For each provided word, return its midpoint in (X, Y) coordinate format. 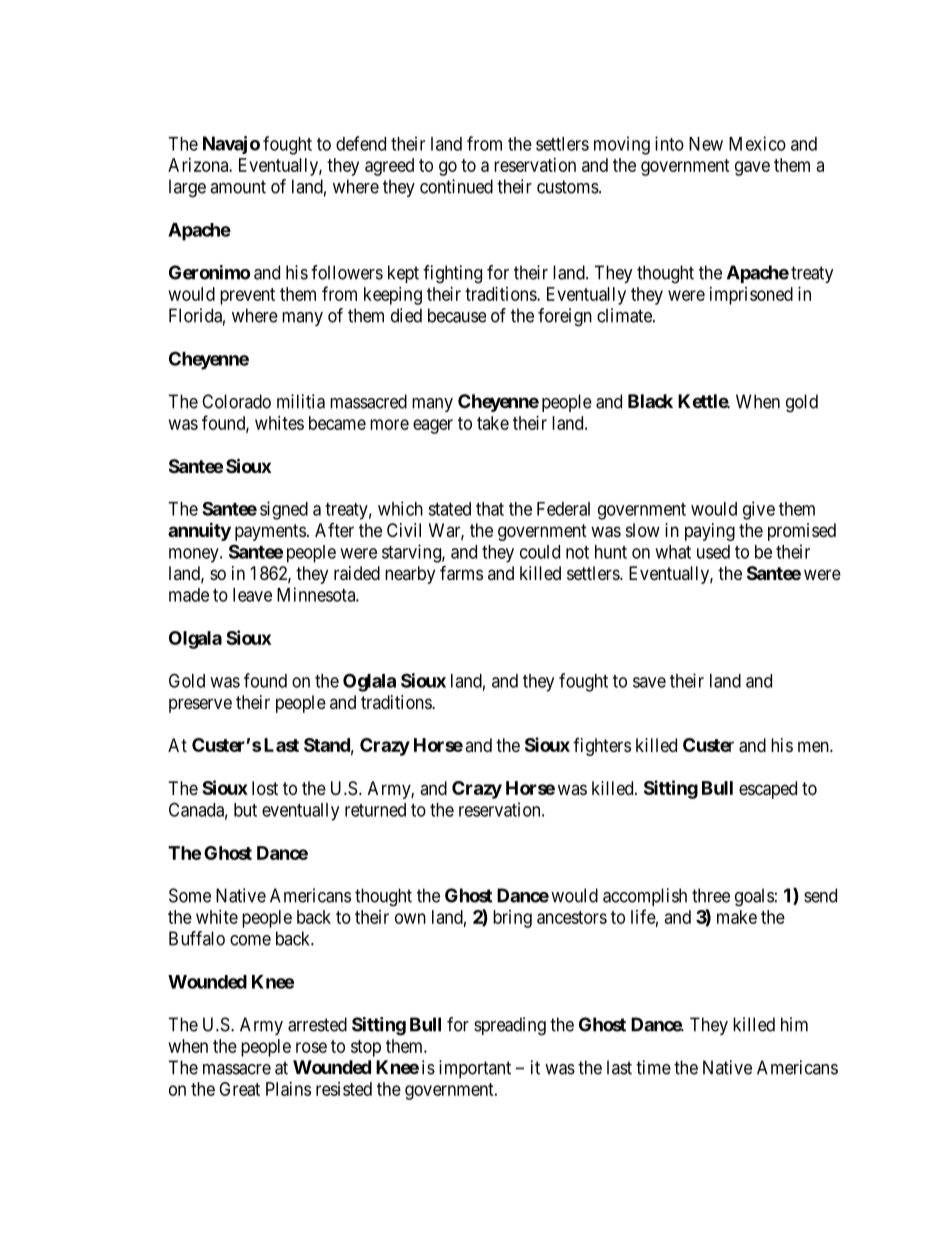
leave (252, 595)
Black (650, 401)
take (493, 423)
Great (239, 1089)
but (245, 810)
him (794, 1024)
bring (512, 919)
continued (456, 186)
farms (461, 573)
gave (752, 168)
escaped (768, 790)
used (713, 552)
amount (238, 187)
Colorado (236, 401)
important (475, 1069)
